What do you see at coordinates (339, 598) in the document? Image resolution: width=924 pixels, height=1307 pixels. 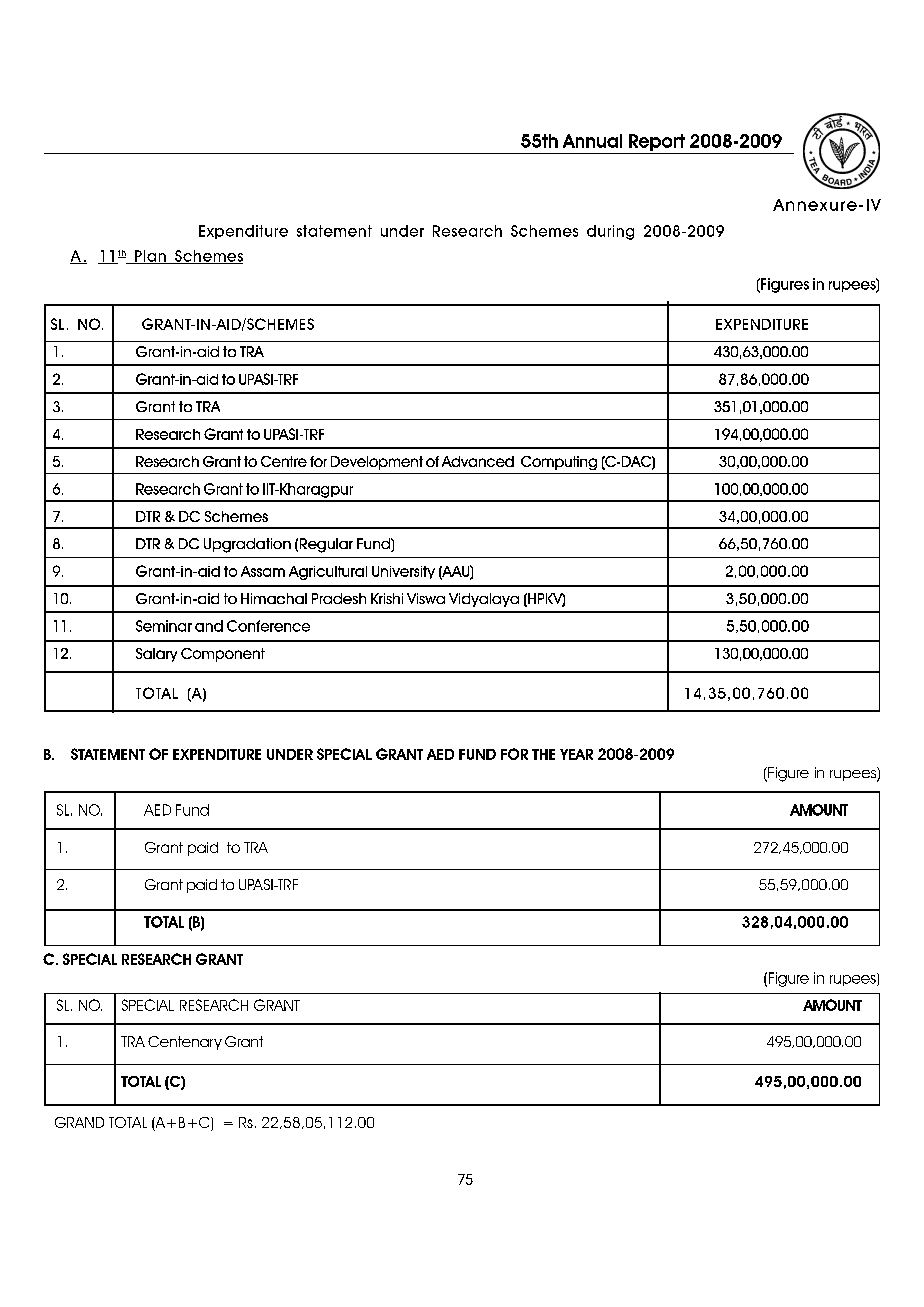 I see `Pradesh` at bounding box center [339, 598].
